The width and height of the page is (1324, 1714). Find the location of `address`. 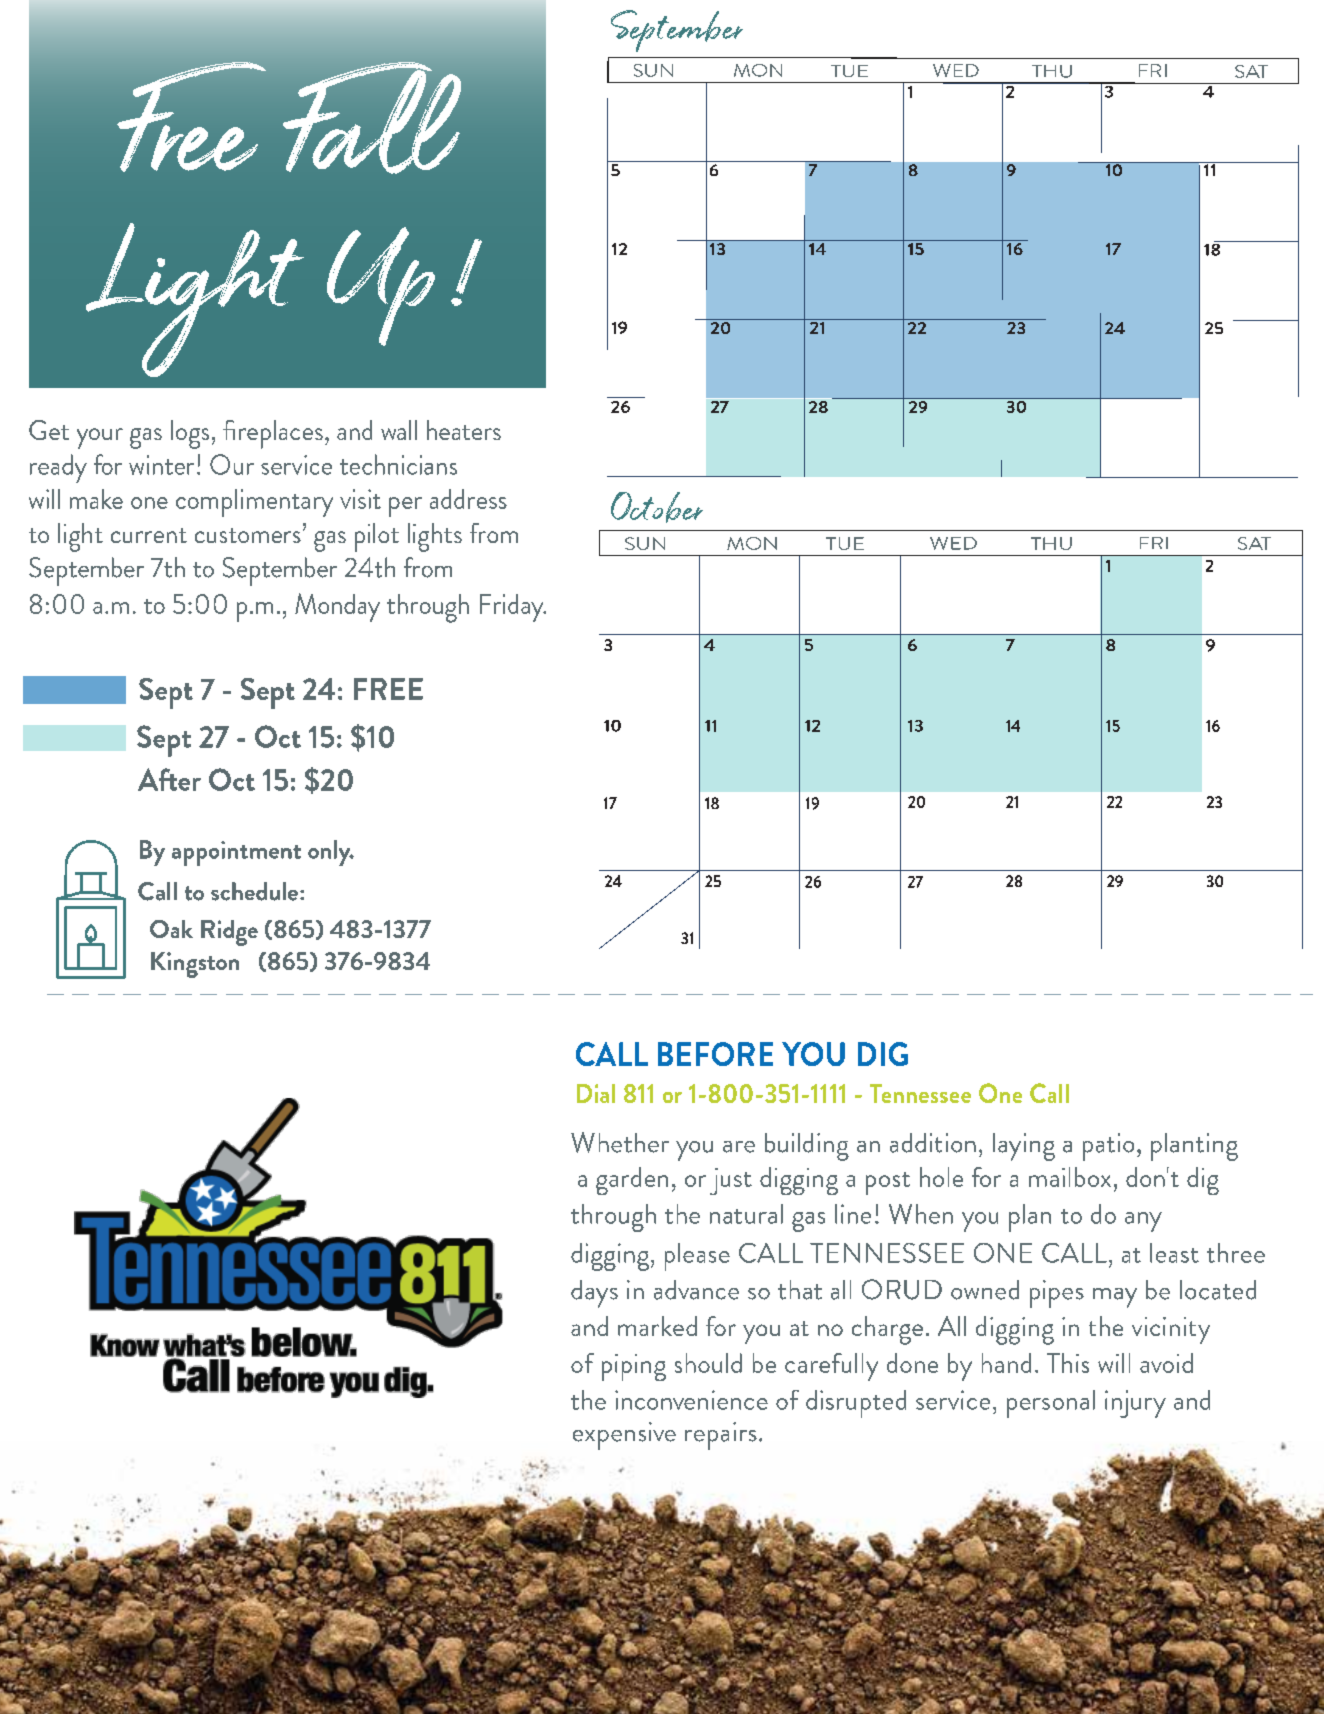

address is located at coordinates (468, 499).
